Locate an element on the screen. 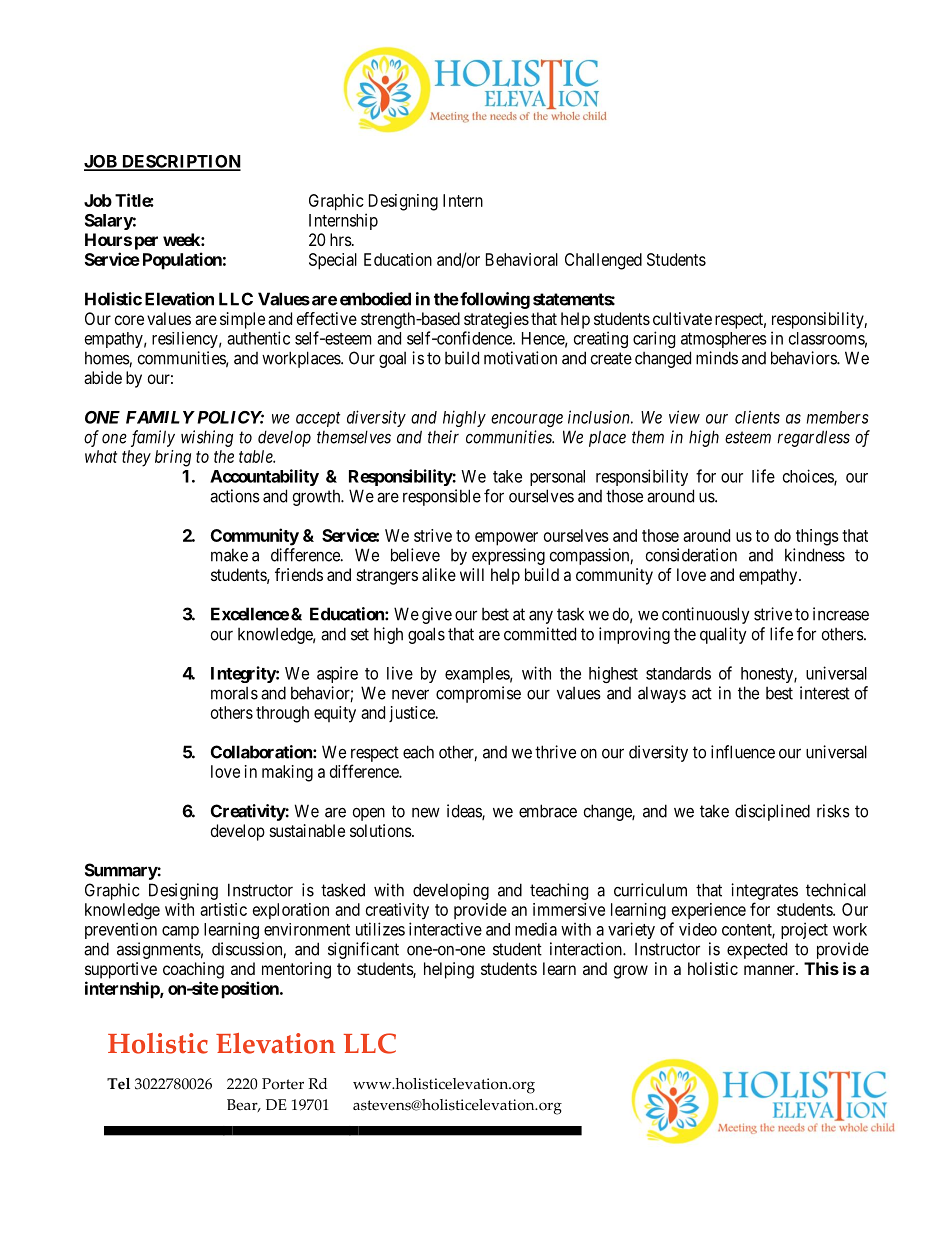 Image resolution: width=952 pixels, height=1233 pixels. Challenged is located at coordinates (603, 261).
